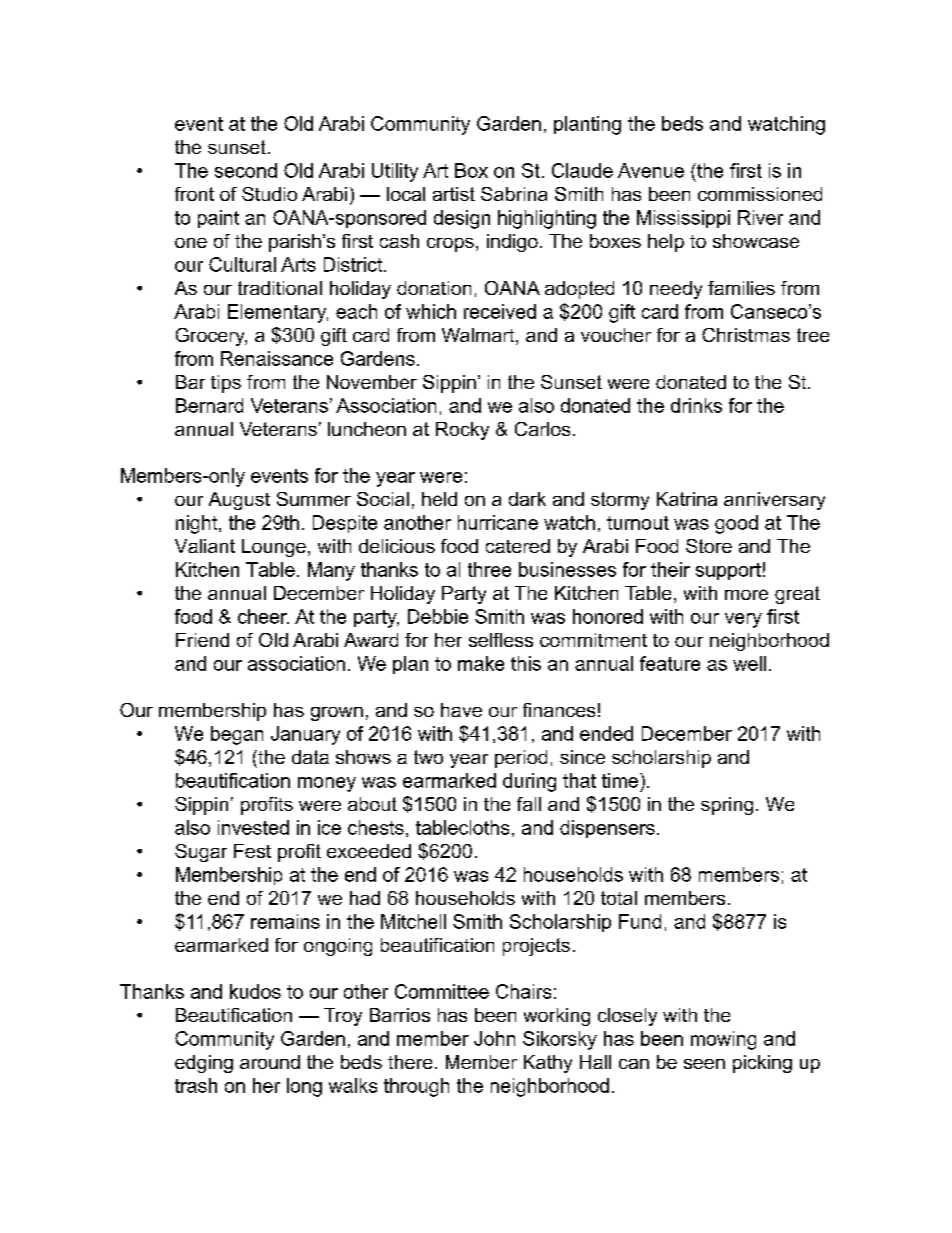  Describe the element at coordinates (514, 194) in the screenshot. I see `Sabrina` at that location.
